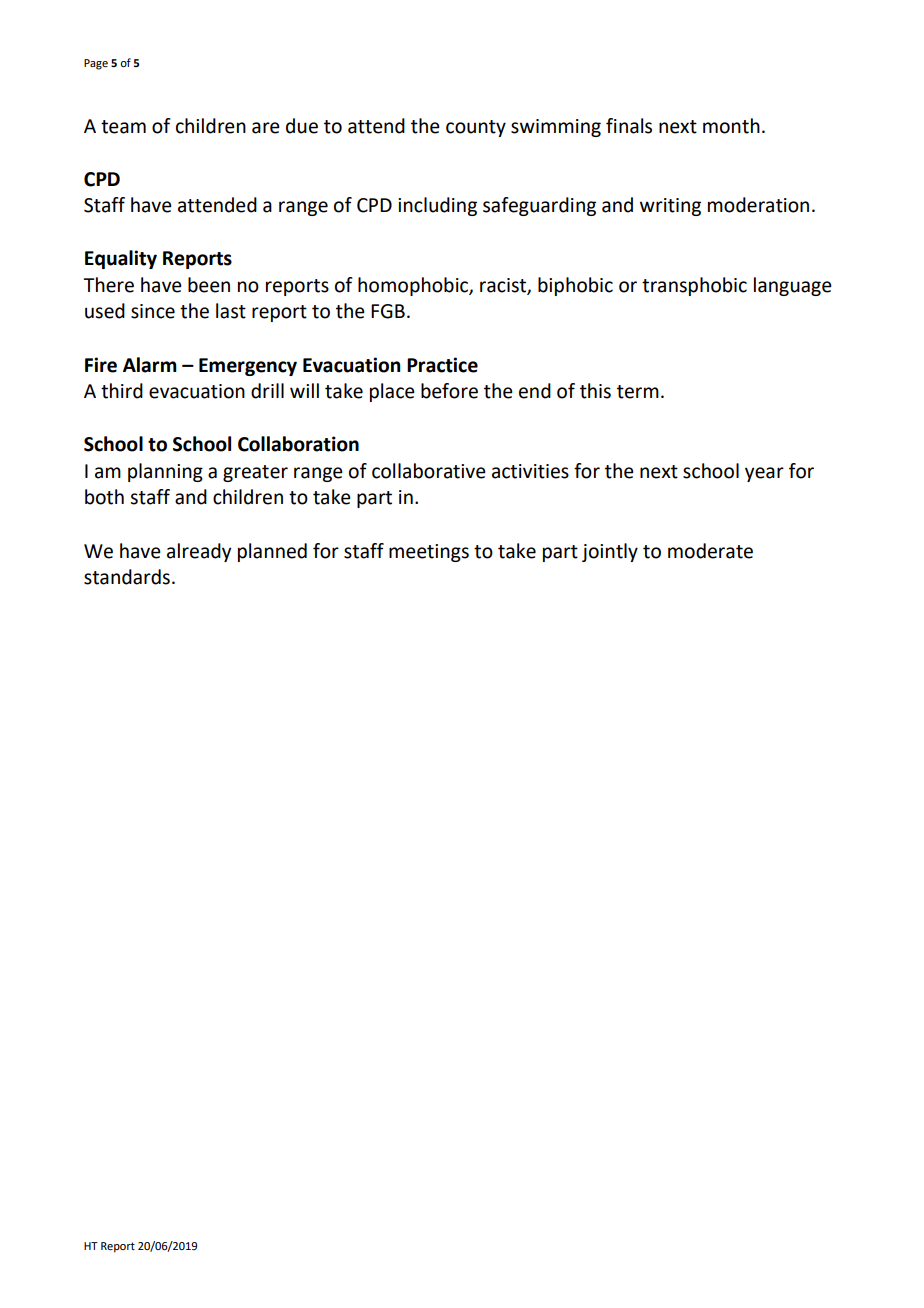 This screenshot has height=1308, width=924. I want to click on planning, so click(165, 472).
